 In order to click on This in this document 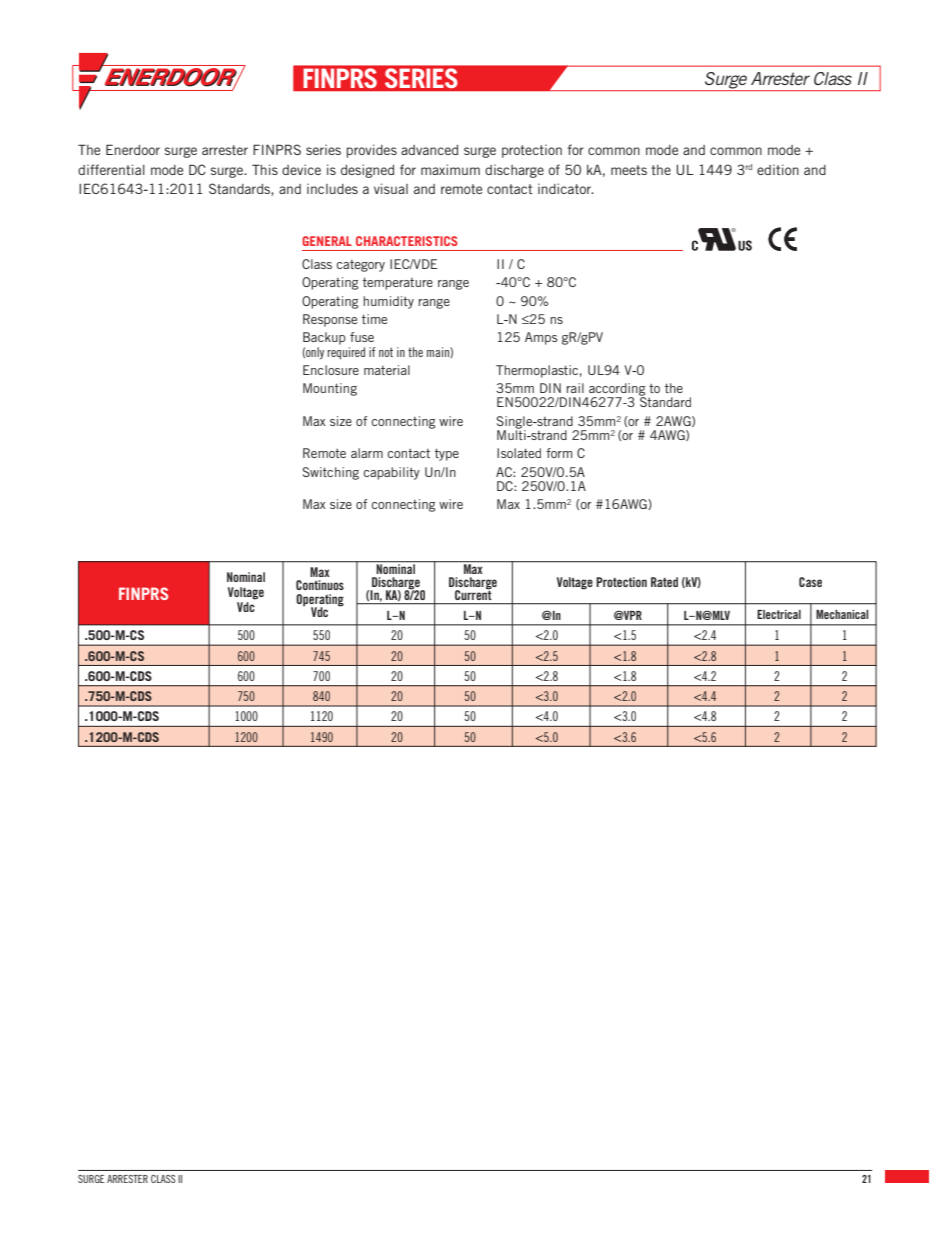, I will do `click(265, 169)`.
